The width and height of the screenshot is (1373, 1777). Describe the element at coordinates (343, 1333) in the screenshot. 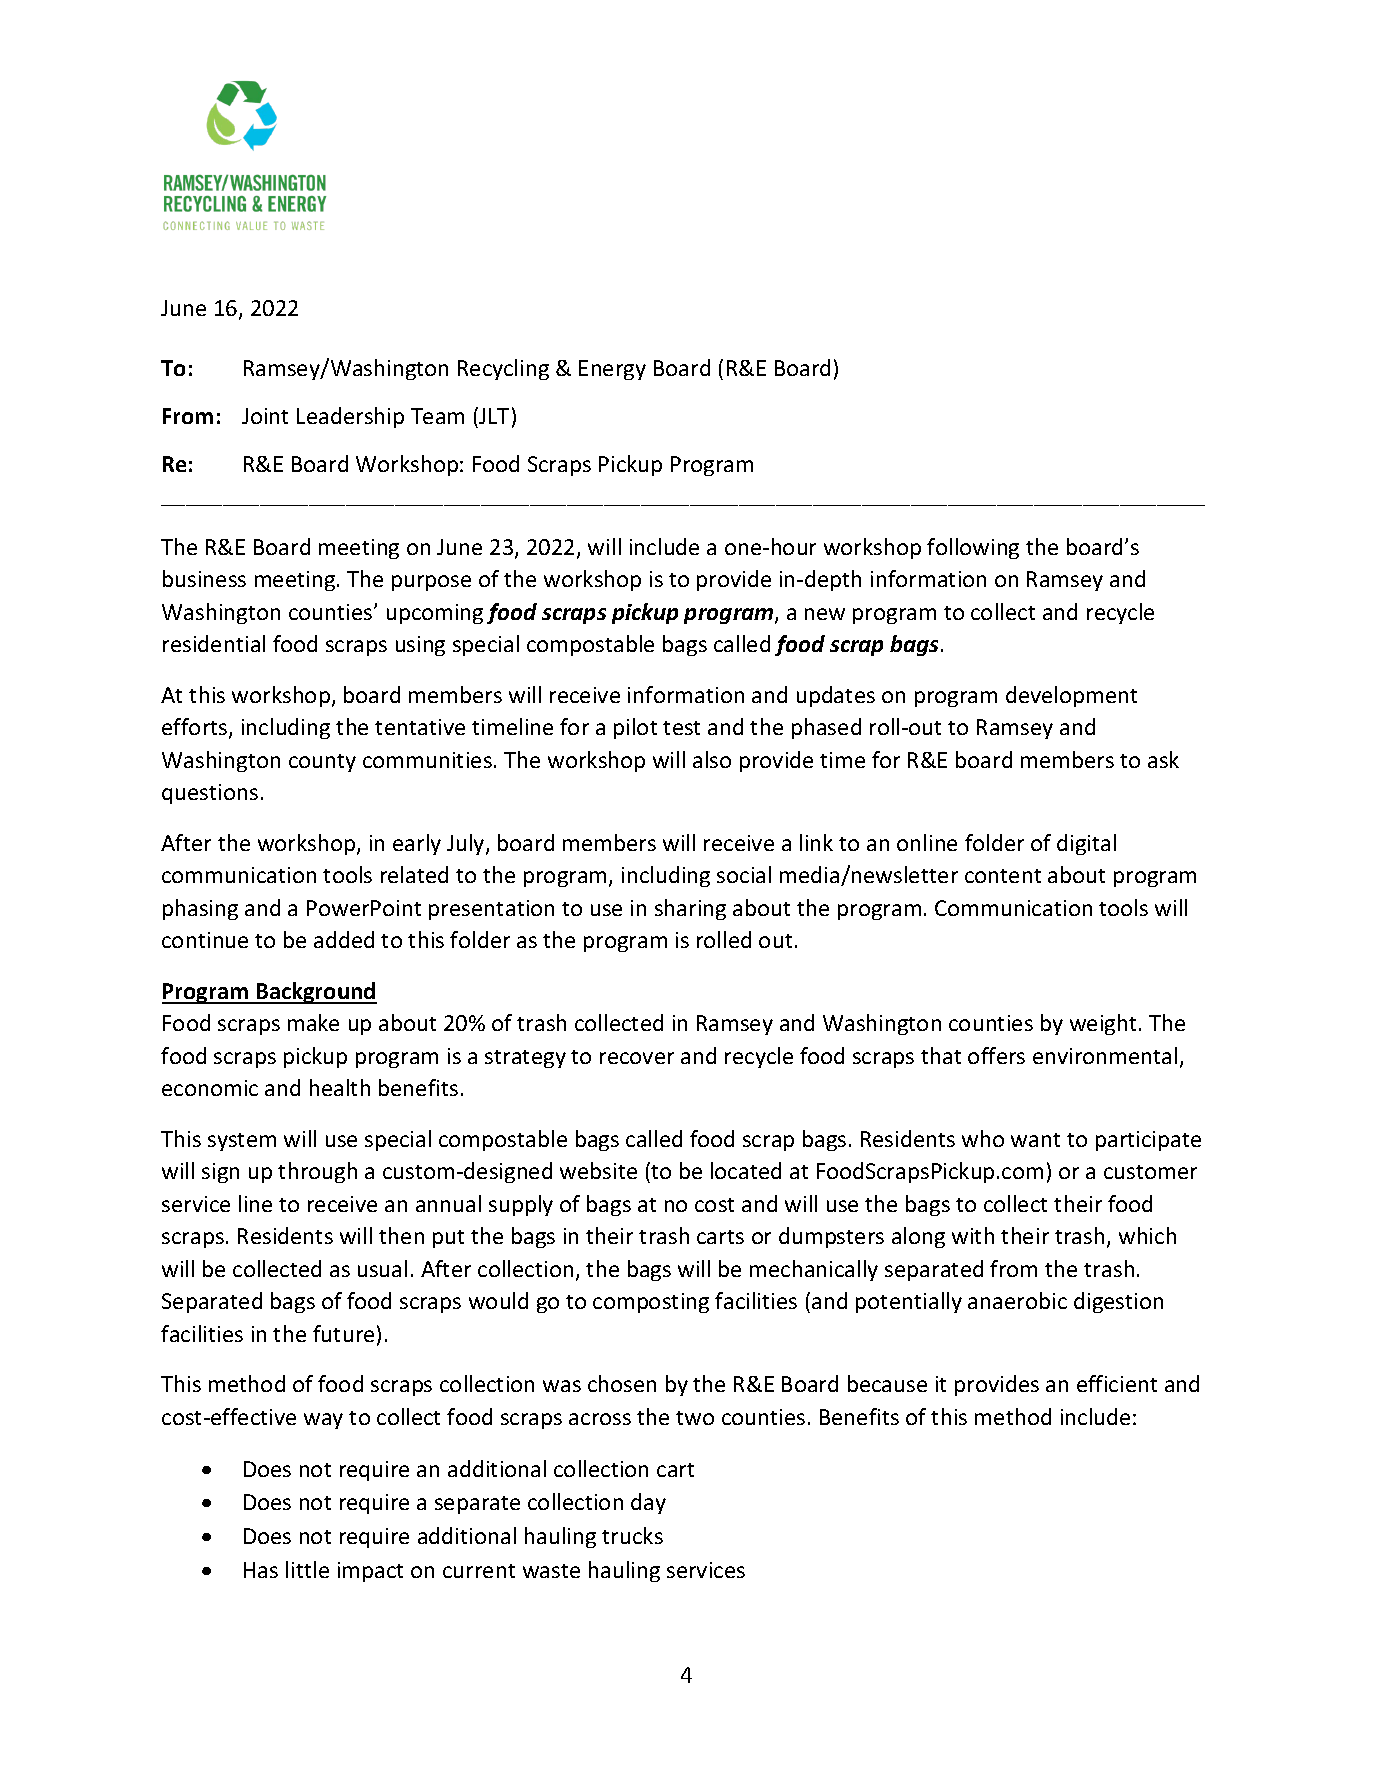

I see `future` at that location.
